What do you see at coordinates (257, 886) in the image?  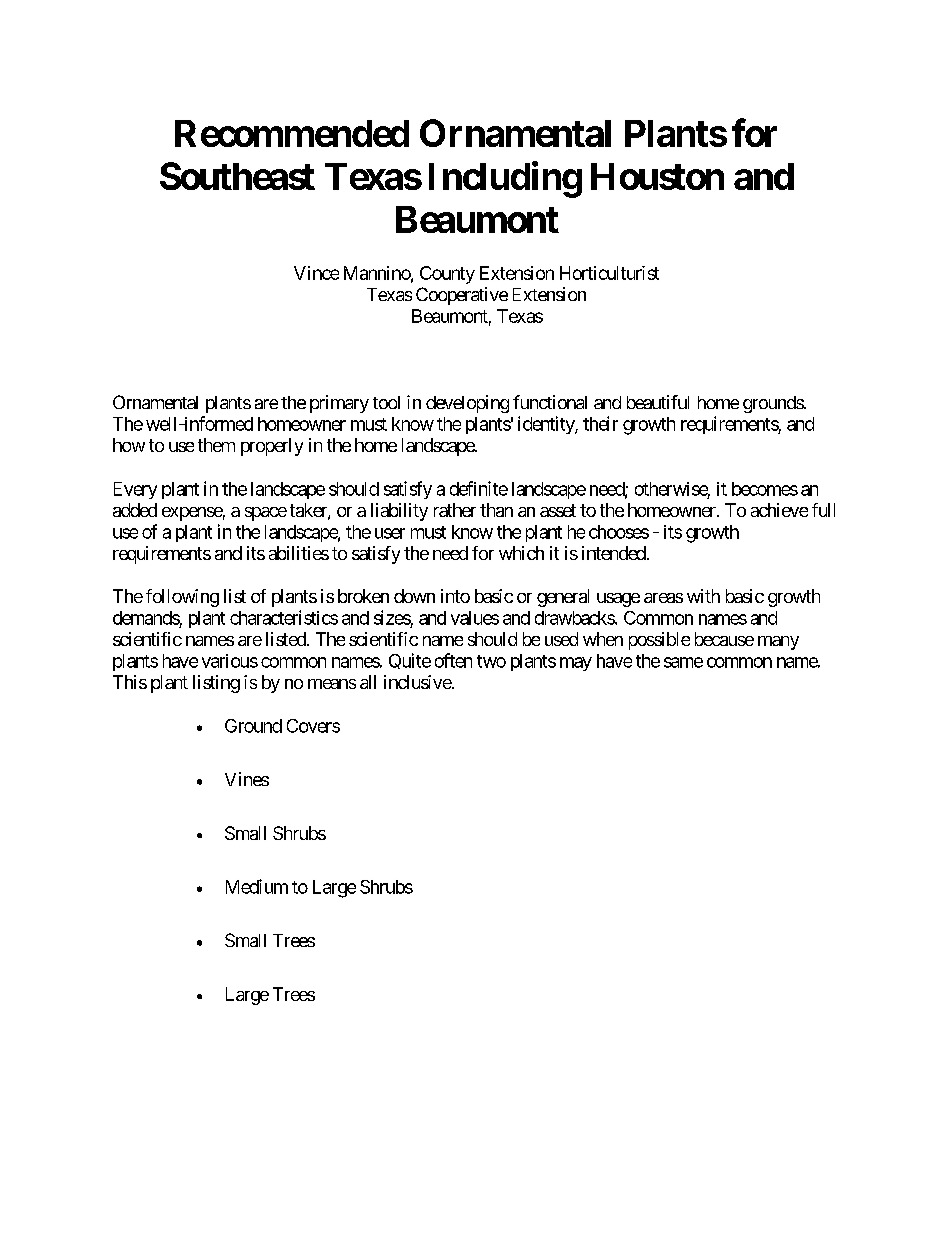 I see `Medium` at bounding box center [257, 886].
